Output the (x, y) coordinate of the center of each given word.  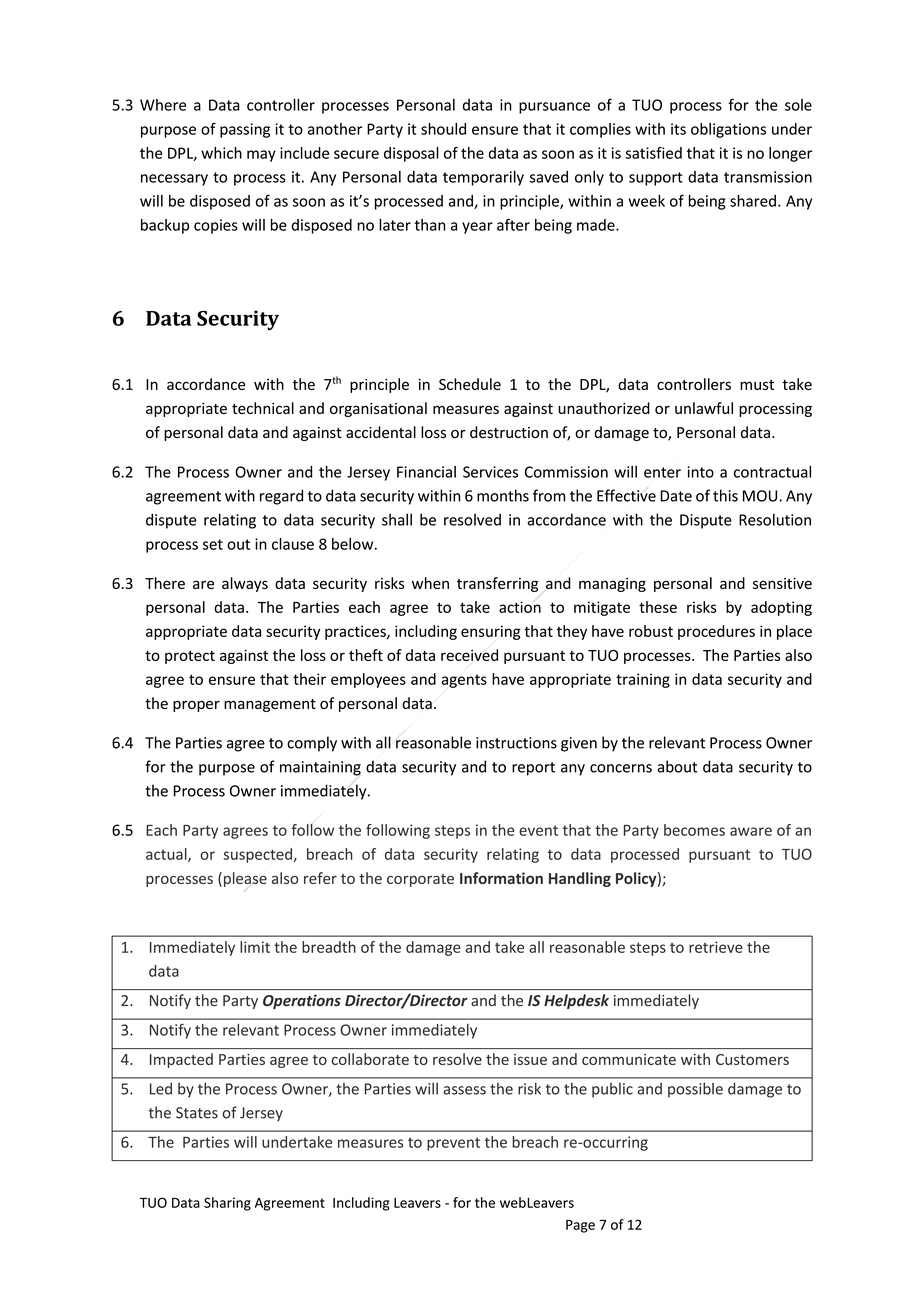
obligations (728, 130)
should (443, 129)
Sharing (227, 1204)
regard (281, 497)
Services (490, 472)
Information (501, 878)
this (725, 495)
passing (245, 130)
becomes (694, 830)
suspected (257, 855)
